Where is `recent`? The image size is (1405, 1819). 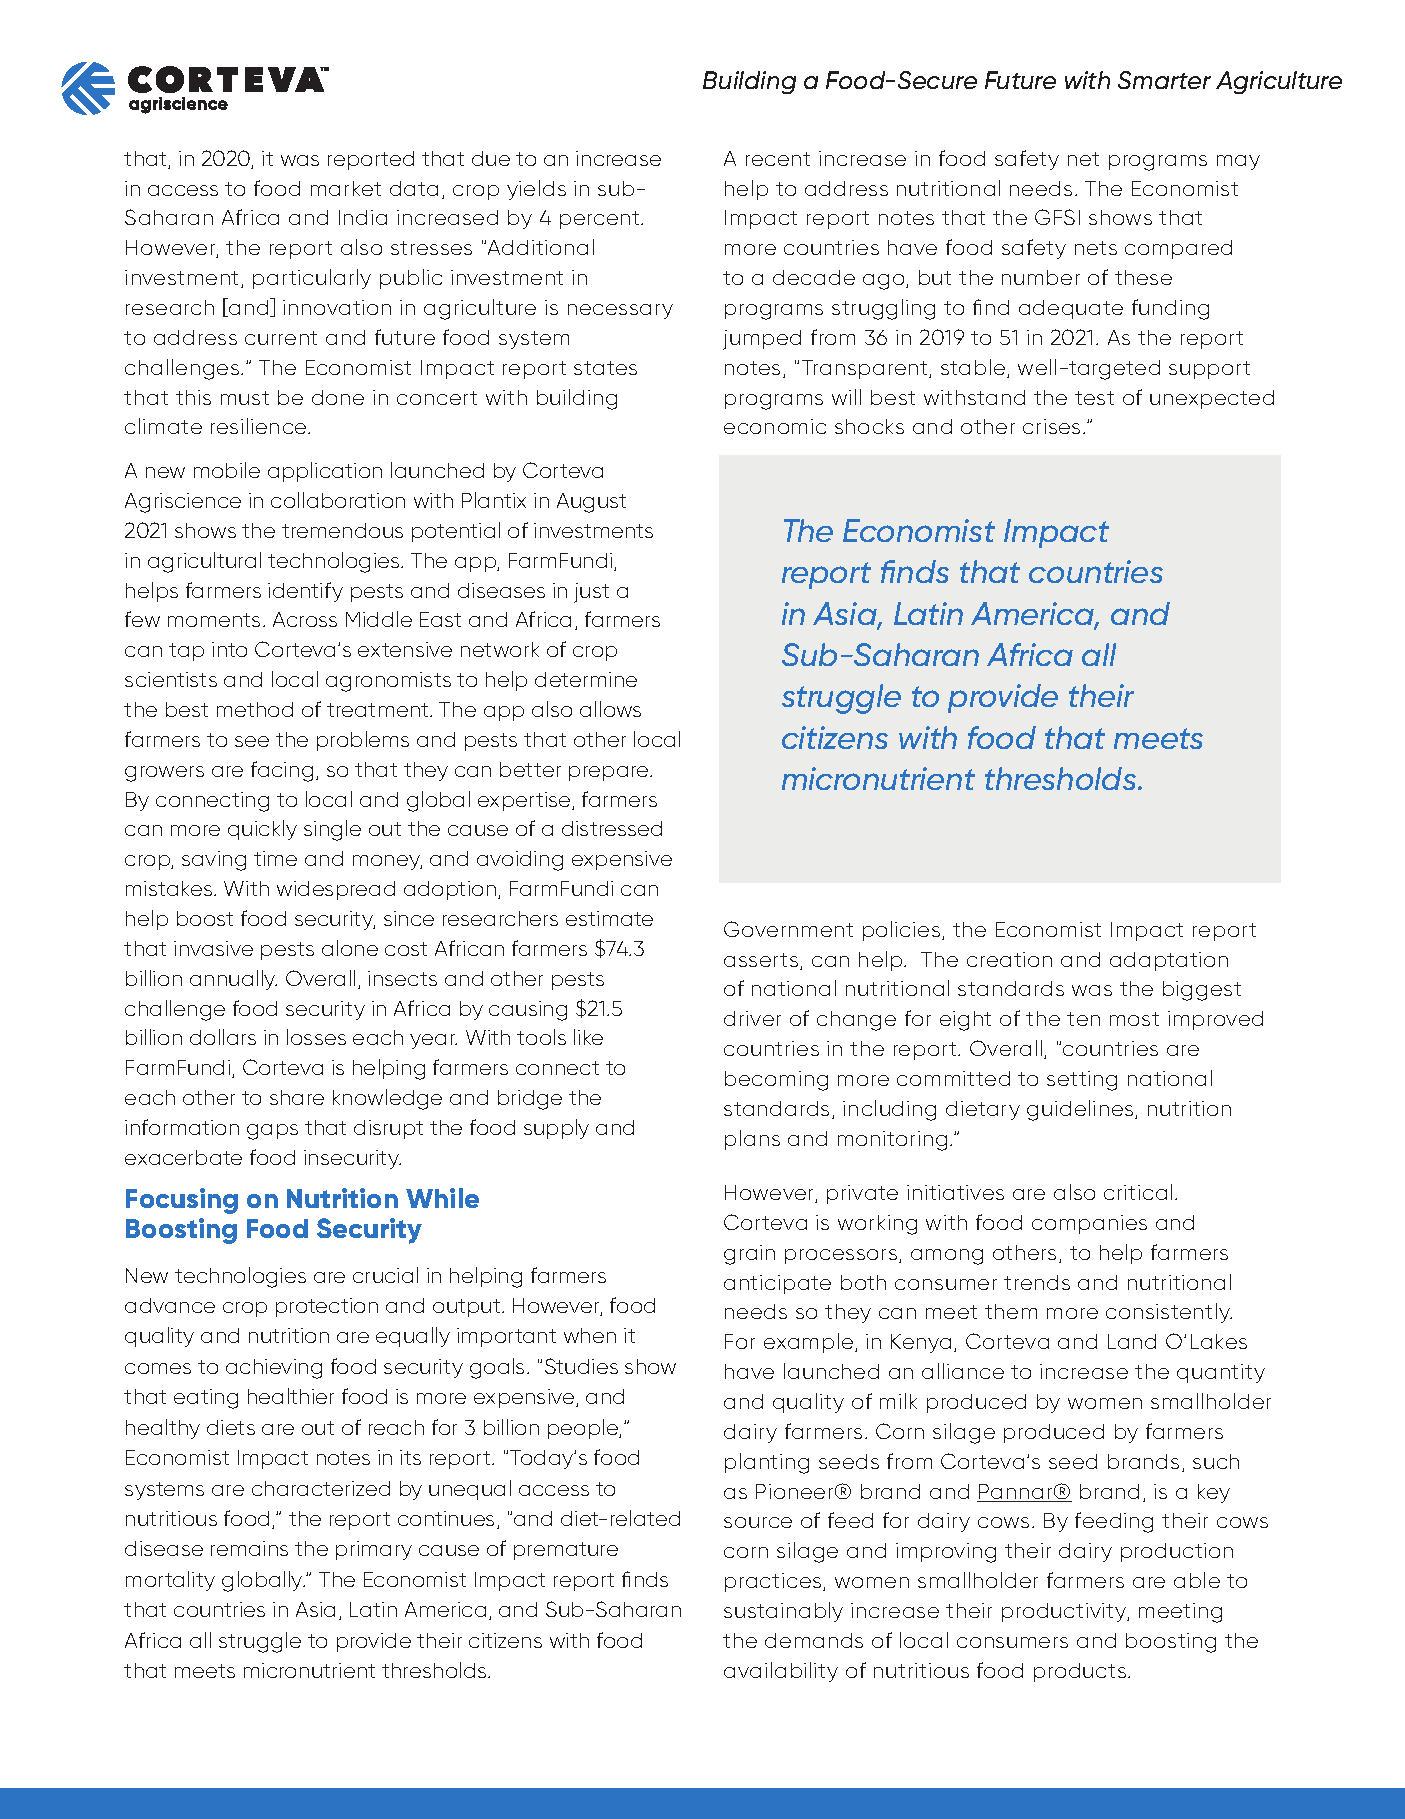
recent is located at coordinates (778, 159).
